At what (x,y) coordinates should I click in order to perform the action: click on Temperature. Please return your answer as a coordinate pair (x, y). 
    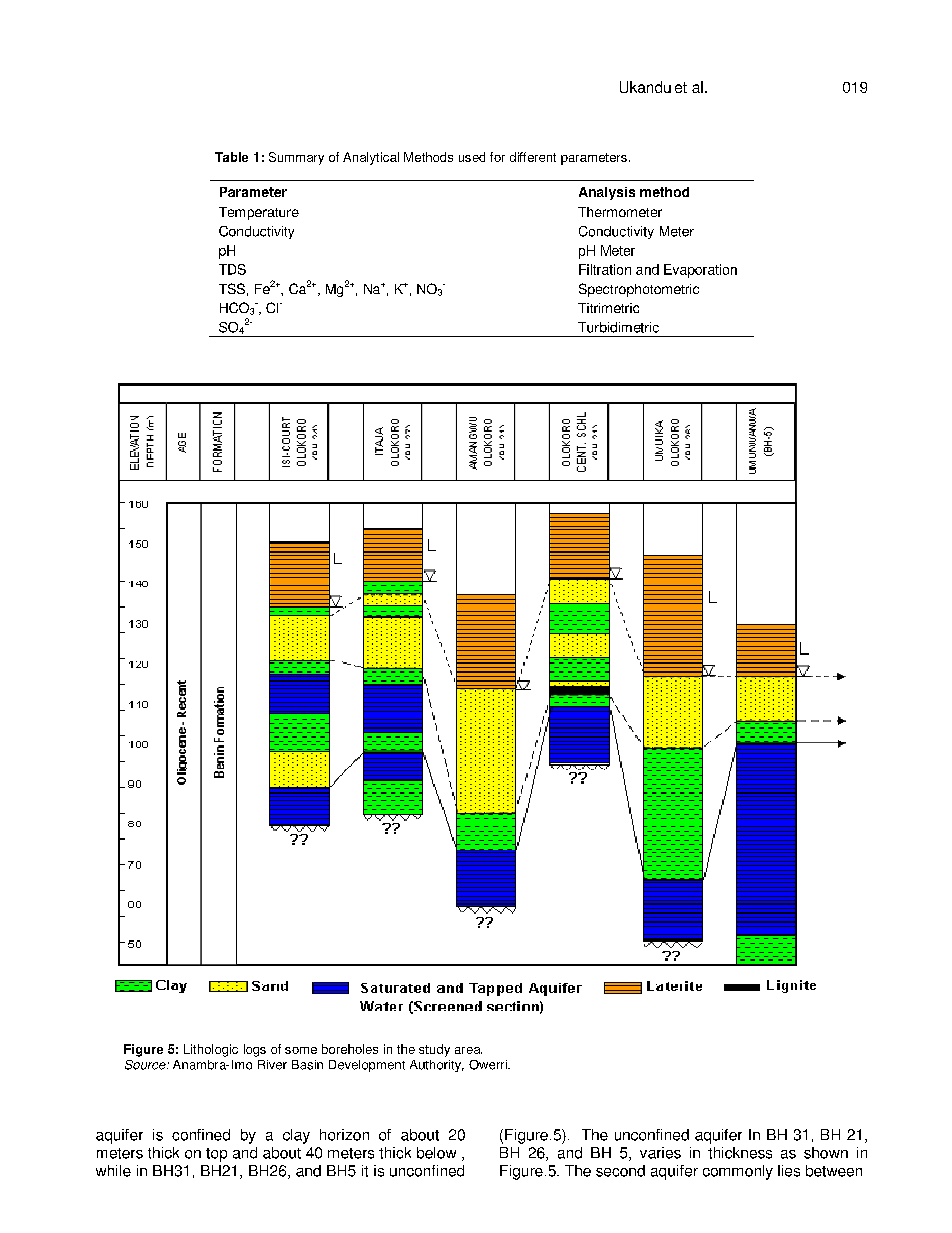
    Looking at the image, I should click on (259, 213).
